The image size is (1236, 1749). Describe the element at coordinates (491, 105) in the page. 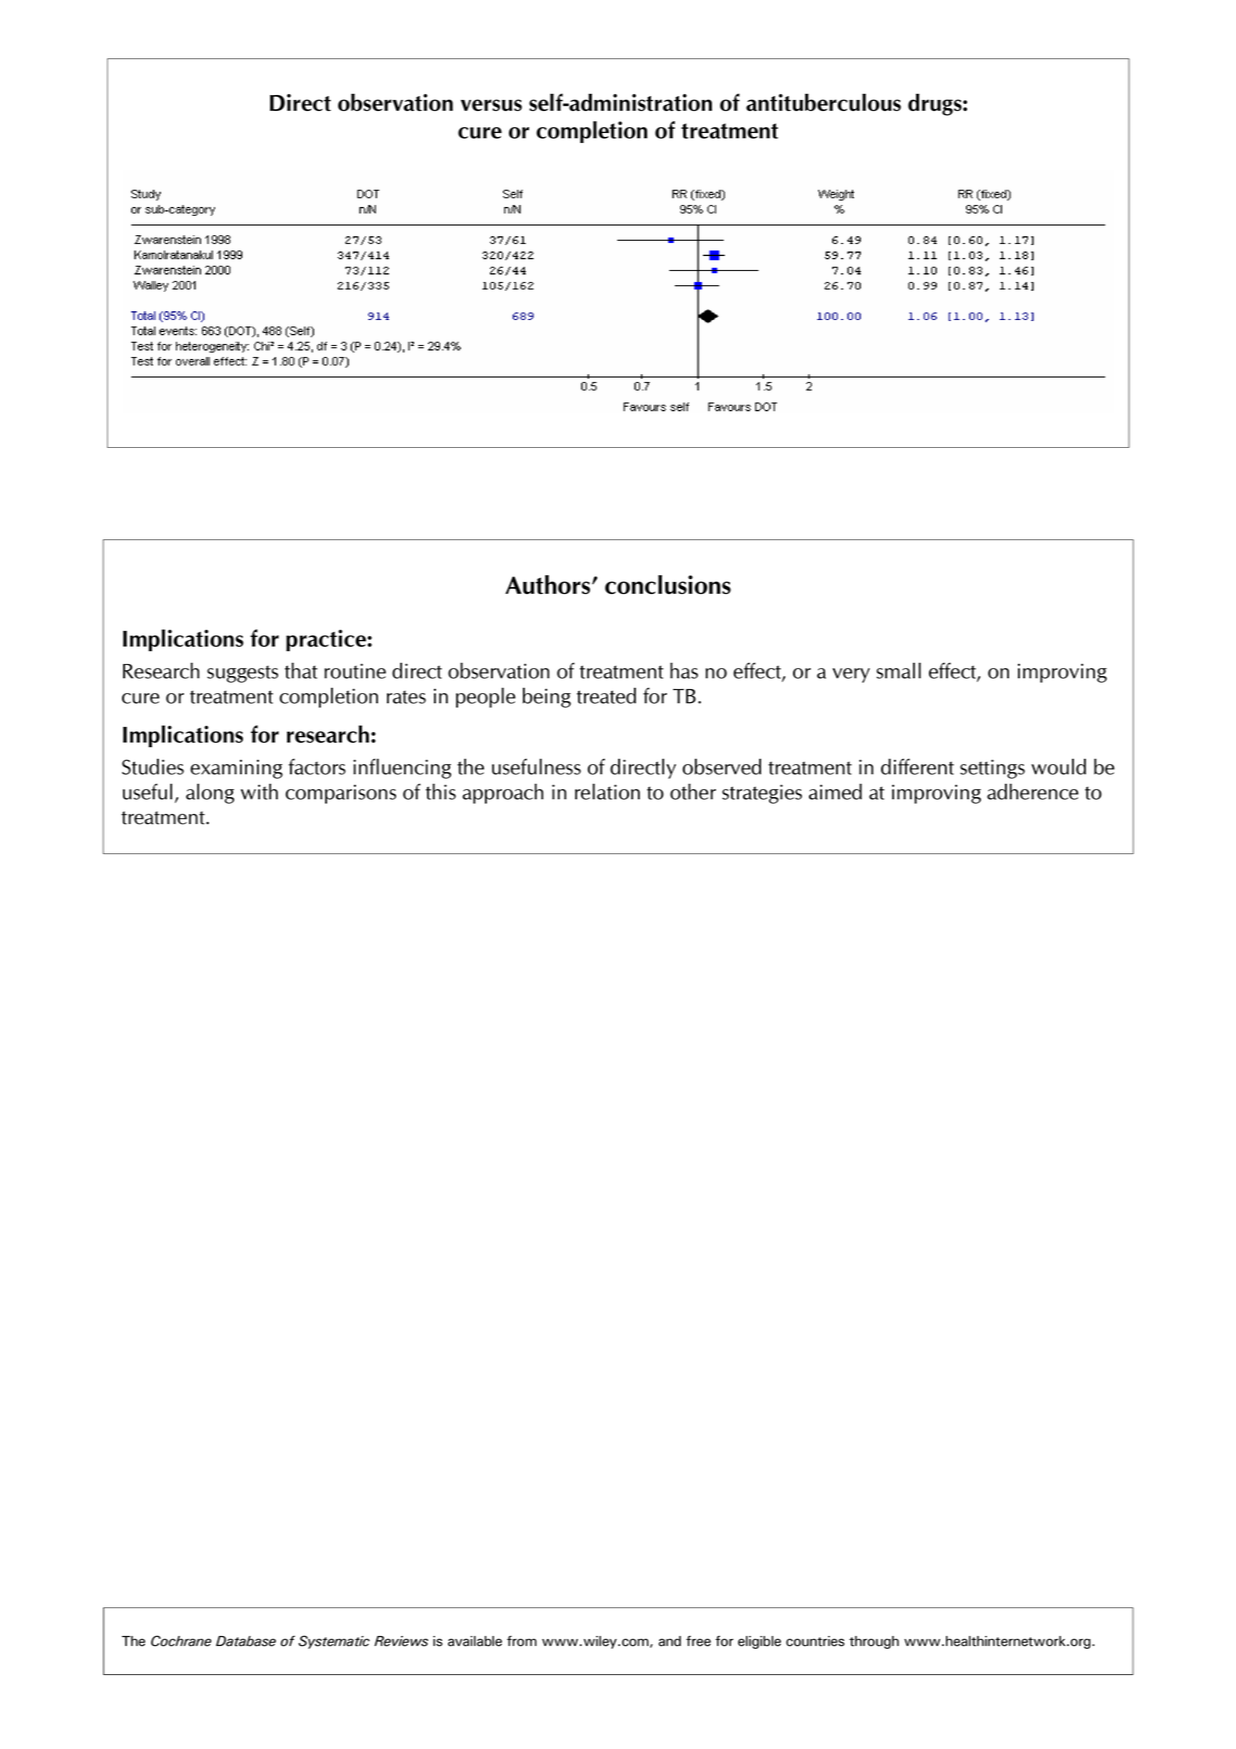

I see `versus` at that location.
